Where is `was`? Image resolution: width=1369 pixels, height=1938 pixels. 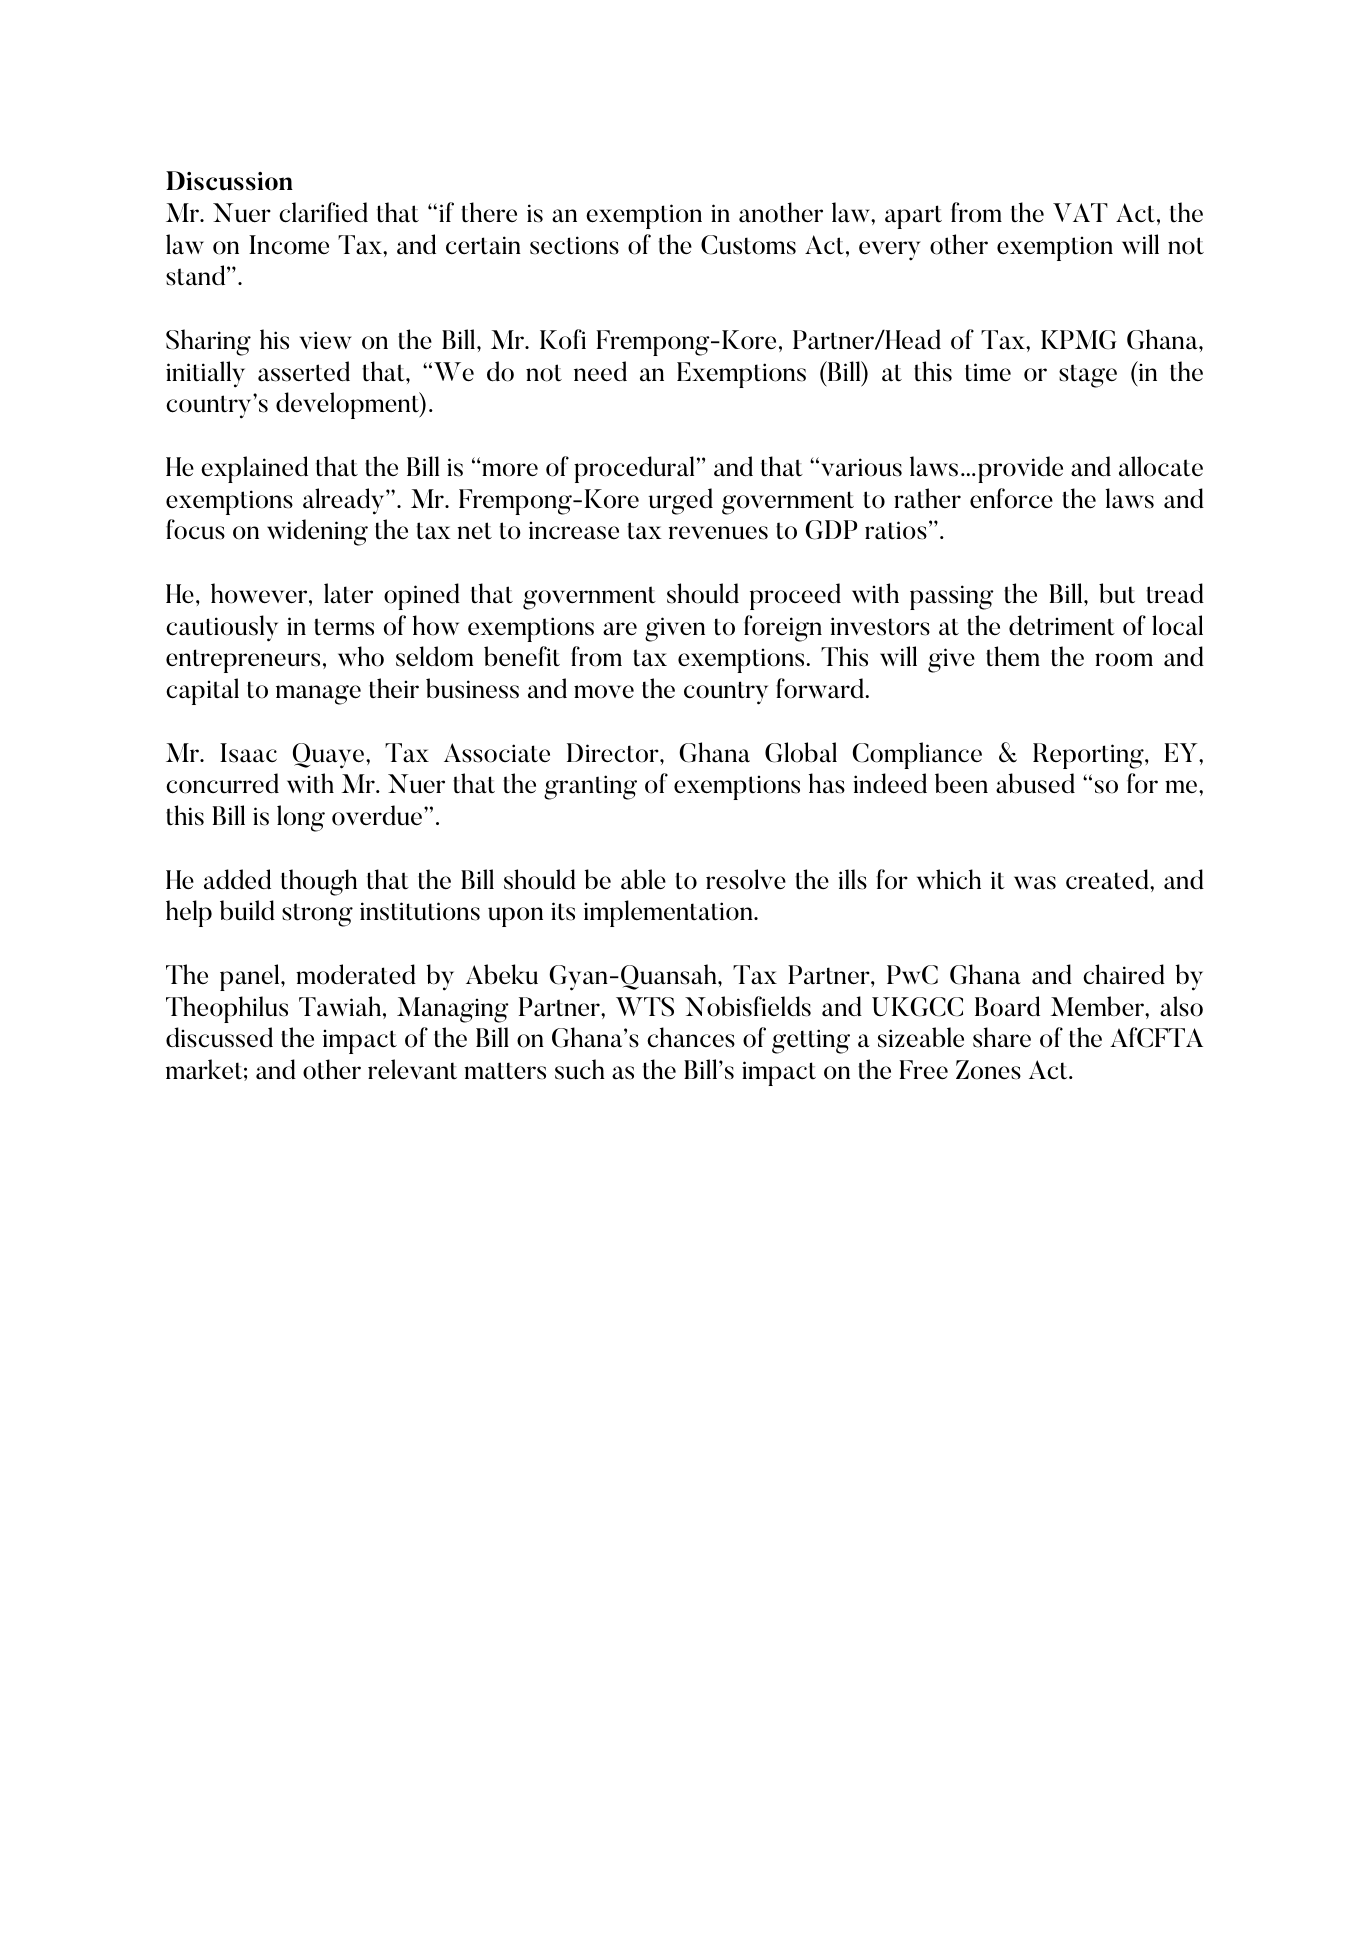 was is located at coordinates (1035, 883).
